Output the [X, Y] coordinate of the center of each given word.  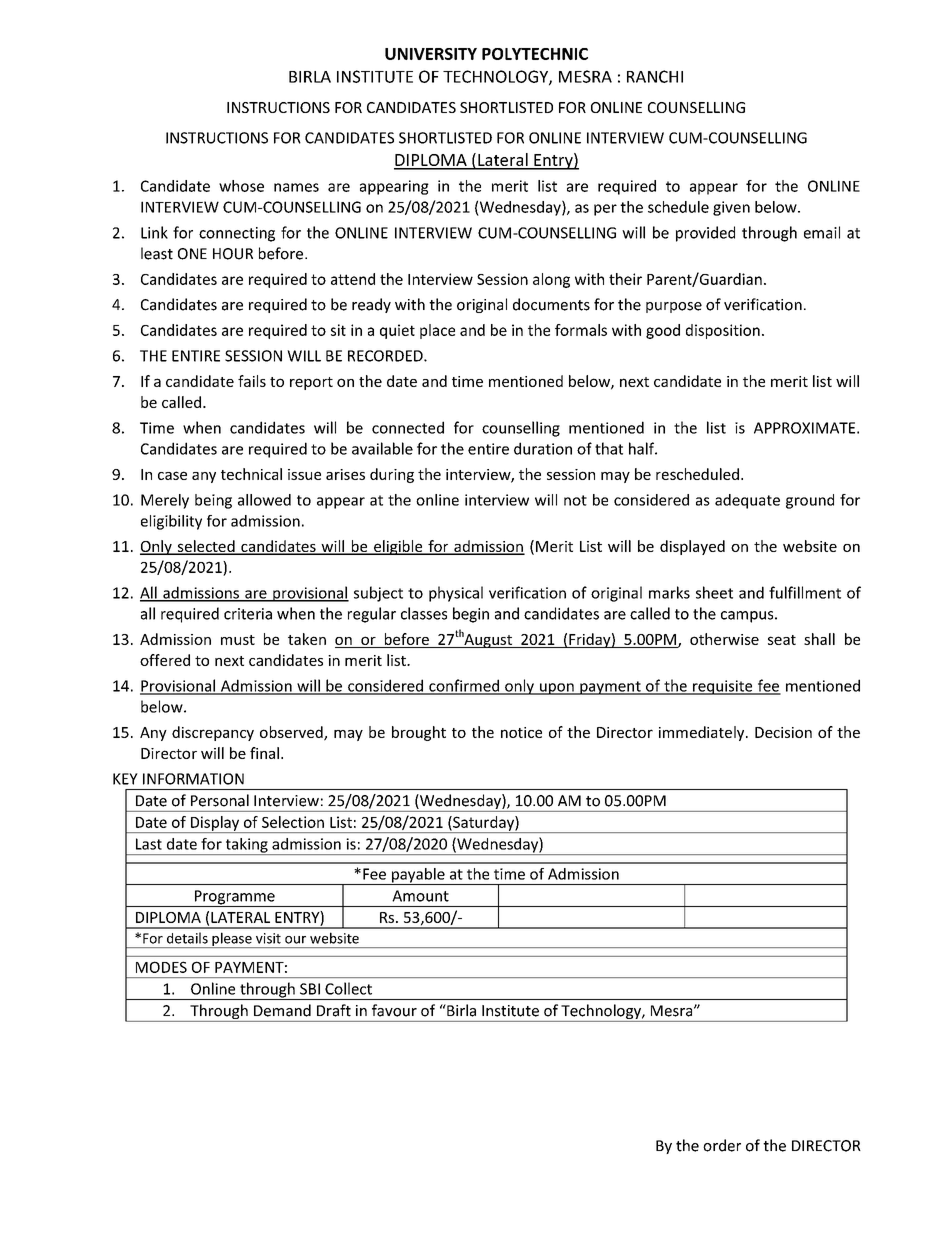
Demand [282, 1010]
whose [241, 186]
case [172, 475]
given [731, 208]
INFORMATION [193, 779]
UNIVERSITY [431, 54]
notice [521, 732]
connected [408, 427]
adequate [747, 501]
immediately [703, 733]
